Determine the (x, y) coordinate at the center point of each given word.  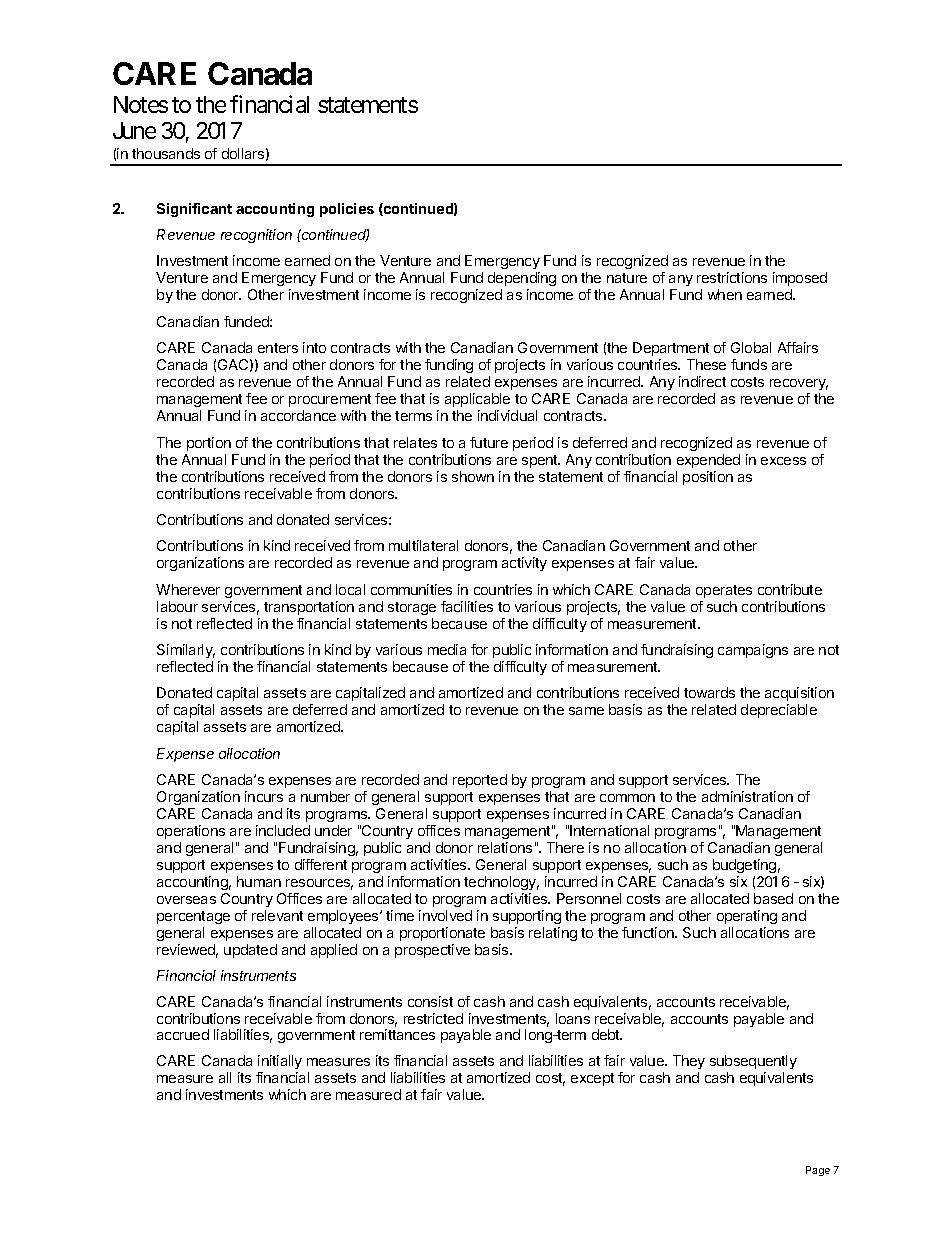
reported (480, 781)
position (708, 478)
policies (347, 210)
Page (818, 1171)
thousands (166, 153)
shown (473, 476)
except (592, 1079)
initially (280, 1064)
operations (191, 832)
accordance (298, 415)
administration (747, 796)
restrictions (732, 277)
